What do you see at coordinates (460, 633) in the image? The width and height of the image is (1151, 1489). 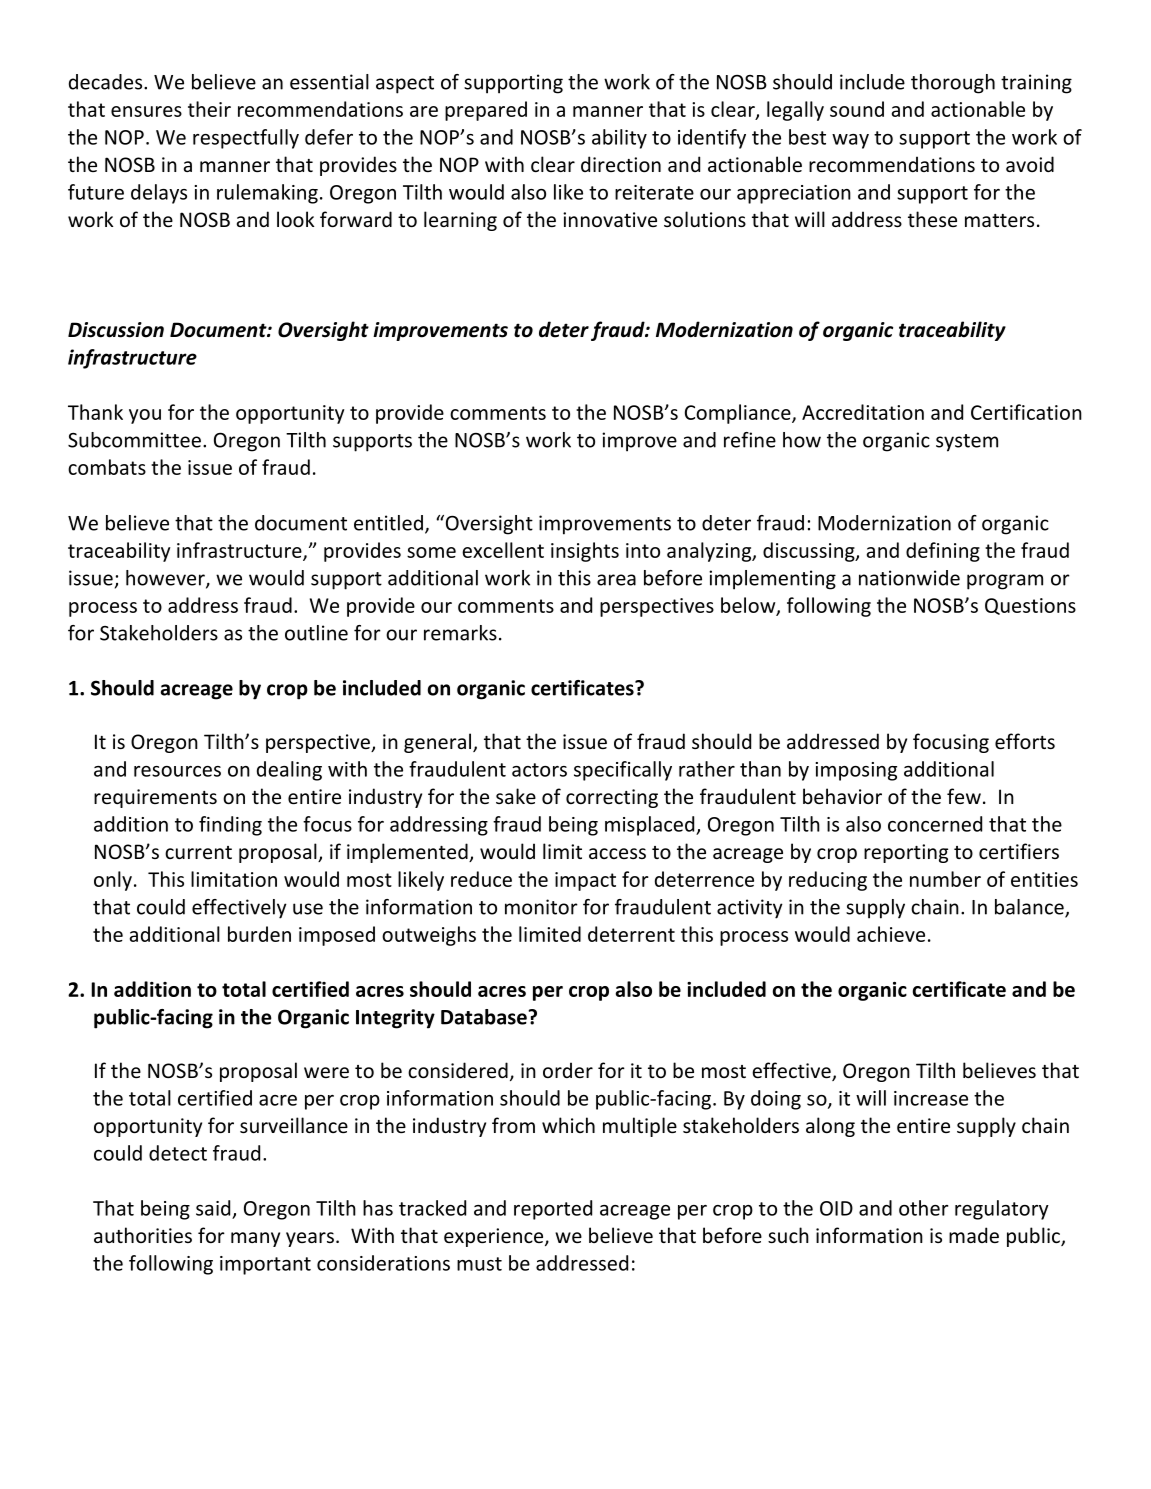 I see `remarks` at bounding box center [460, 633].
